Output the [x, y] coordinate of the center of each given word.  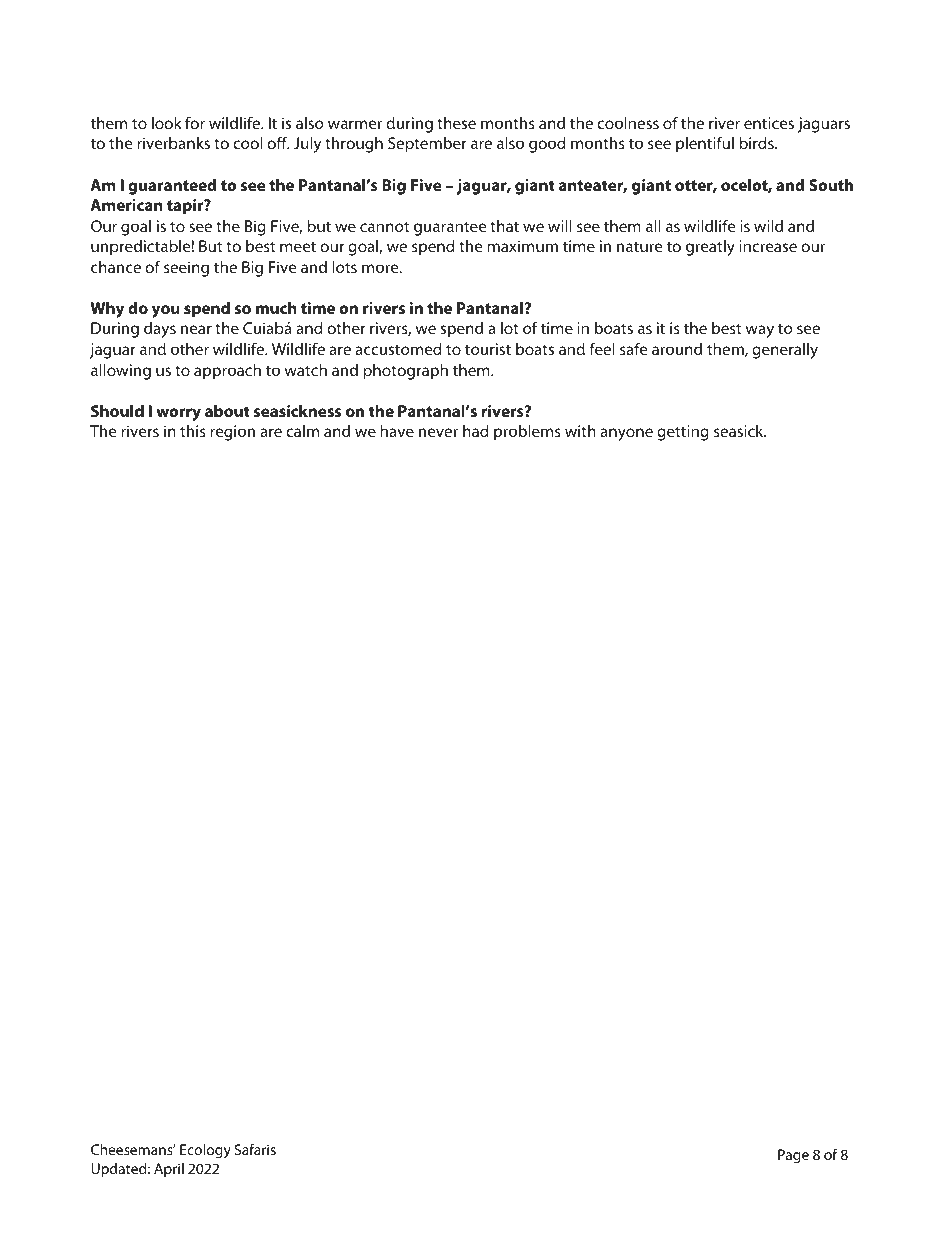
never [438, 432]
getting [683, 433]
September [427, 145]
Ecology [205, 1151]
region [232, 433]
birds [757, 143]
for [195, 122]
